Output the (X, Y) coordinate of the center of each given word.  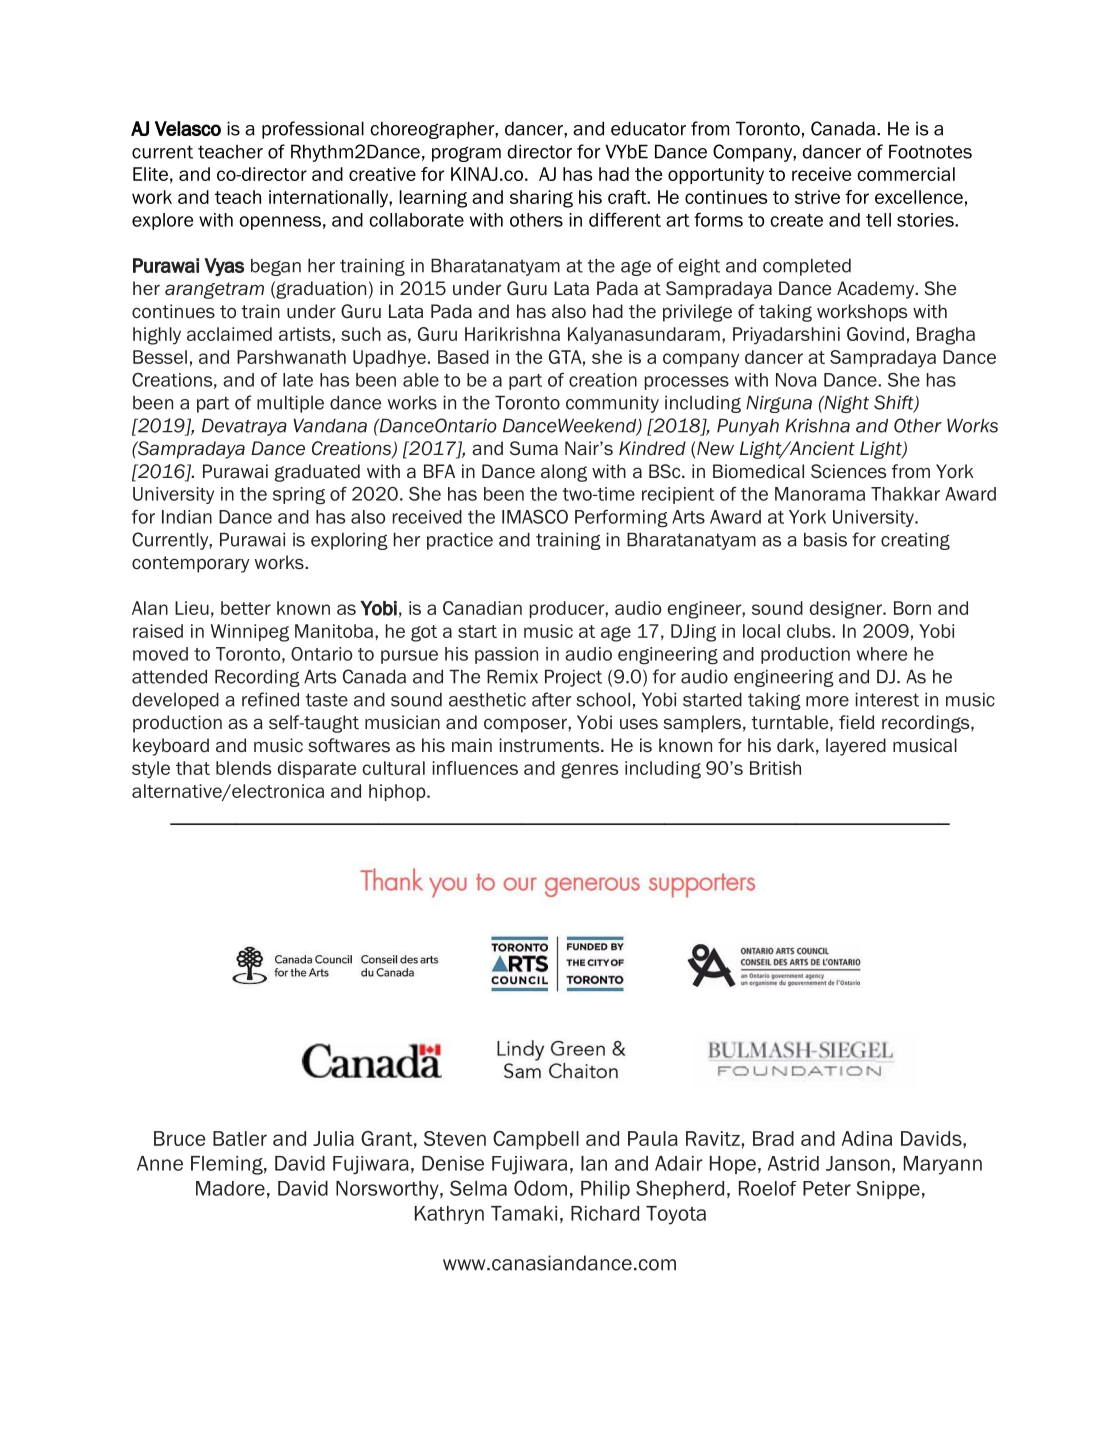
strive (817, 197)
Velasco (188, 128)
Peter (827, 1188)
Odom (540, 1188)
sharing (541, 199)
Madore (230, 1188)
